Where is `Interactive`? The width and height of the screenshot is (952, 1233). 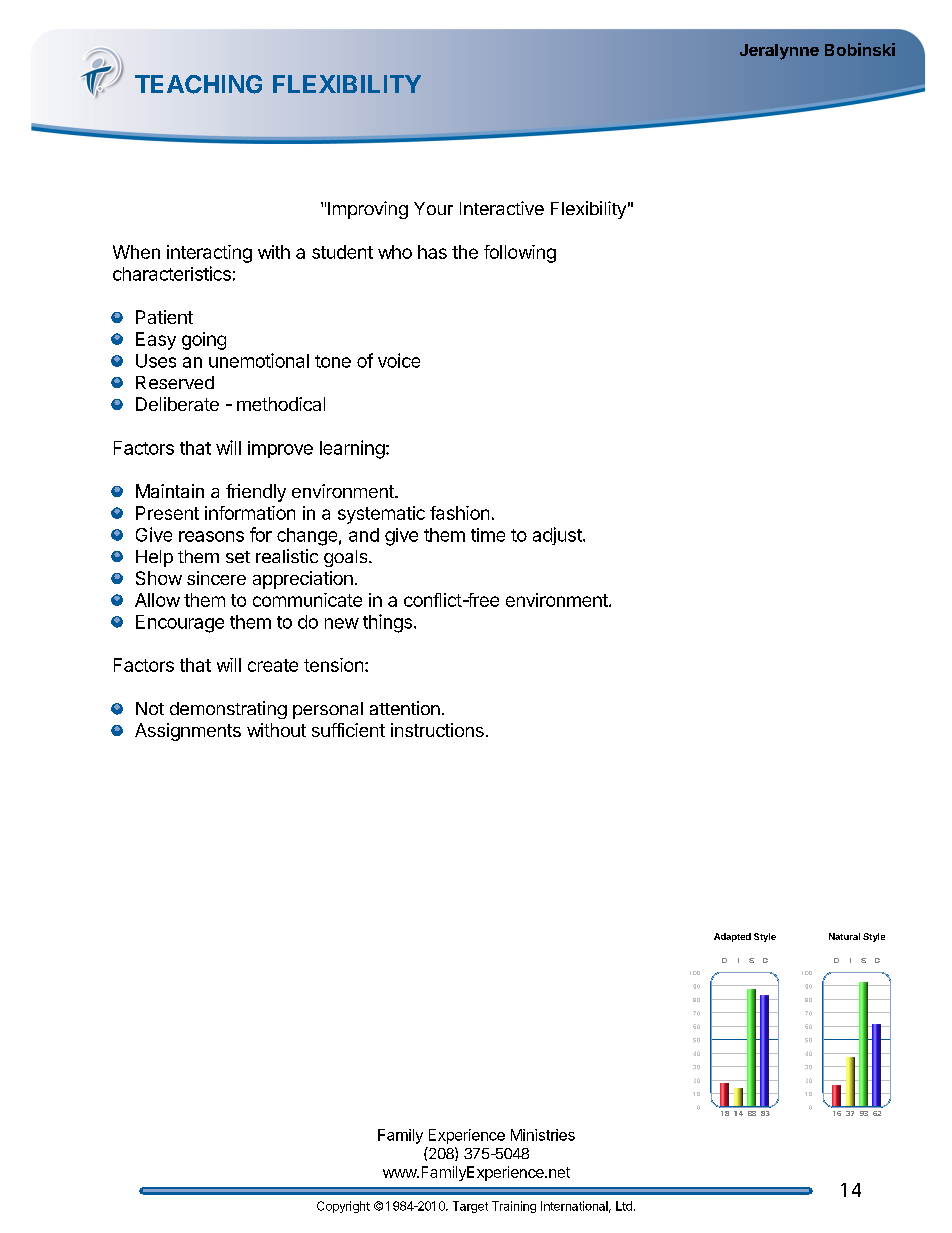
Interactive is located at coordinates (502, 208).
